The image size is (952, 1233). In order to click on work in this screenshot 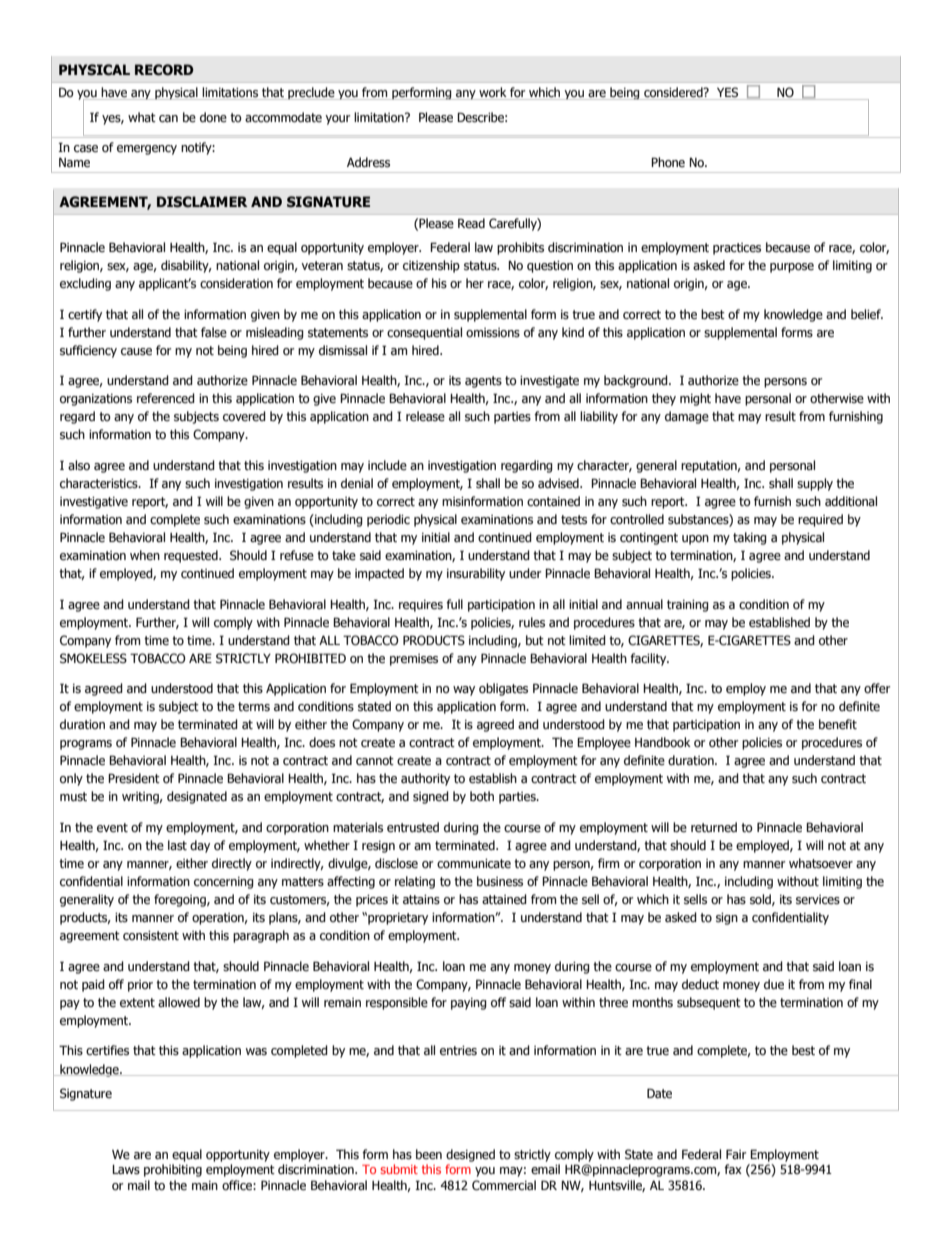, I will do `click(493, 92)`.
